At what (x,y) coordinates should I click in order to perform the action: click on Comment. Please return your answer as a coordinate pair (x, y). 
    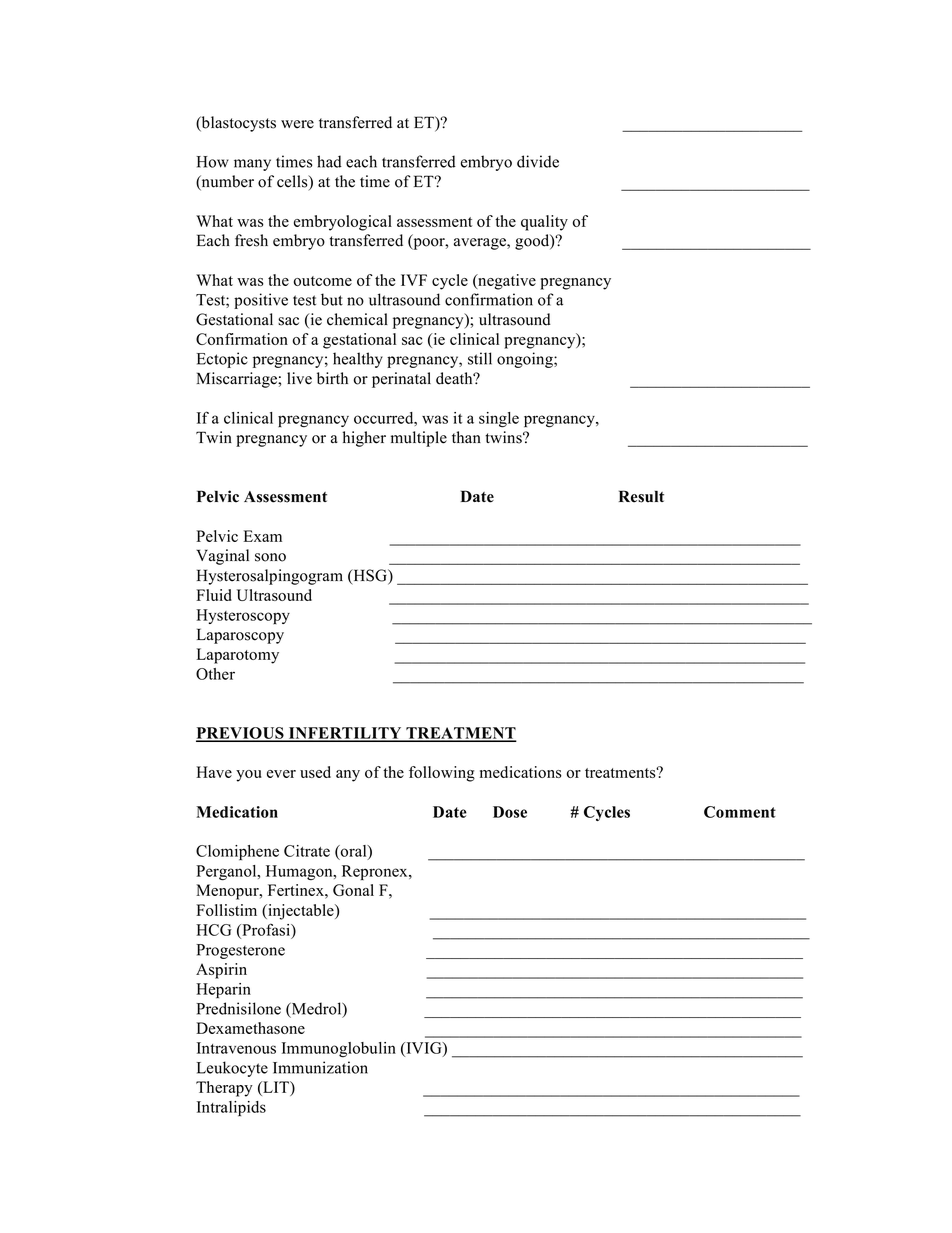
    Looking at the image, I should click on (740, 812).
